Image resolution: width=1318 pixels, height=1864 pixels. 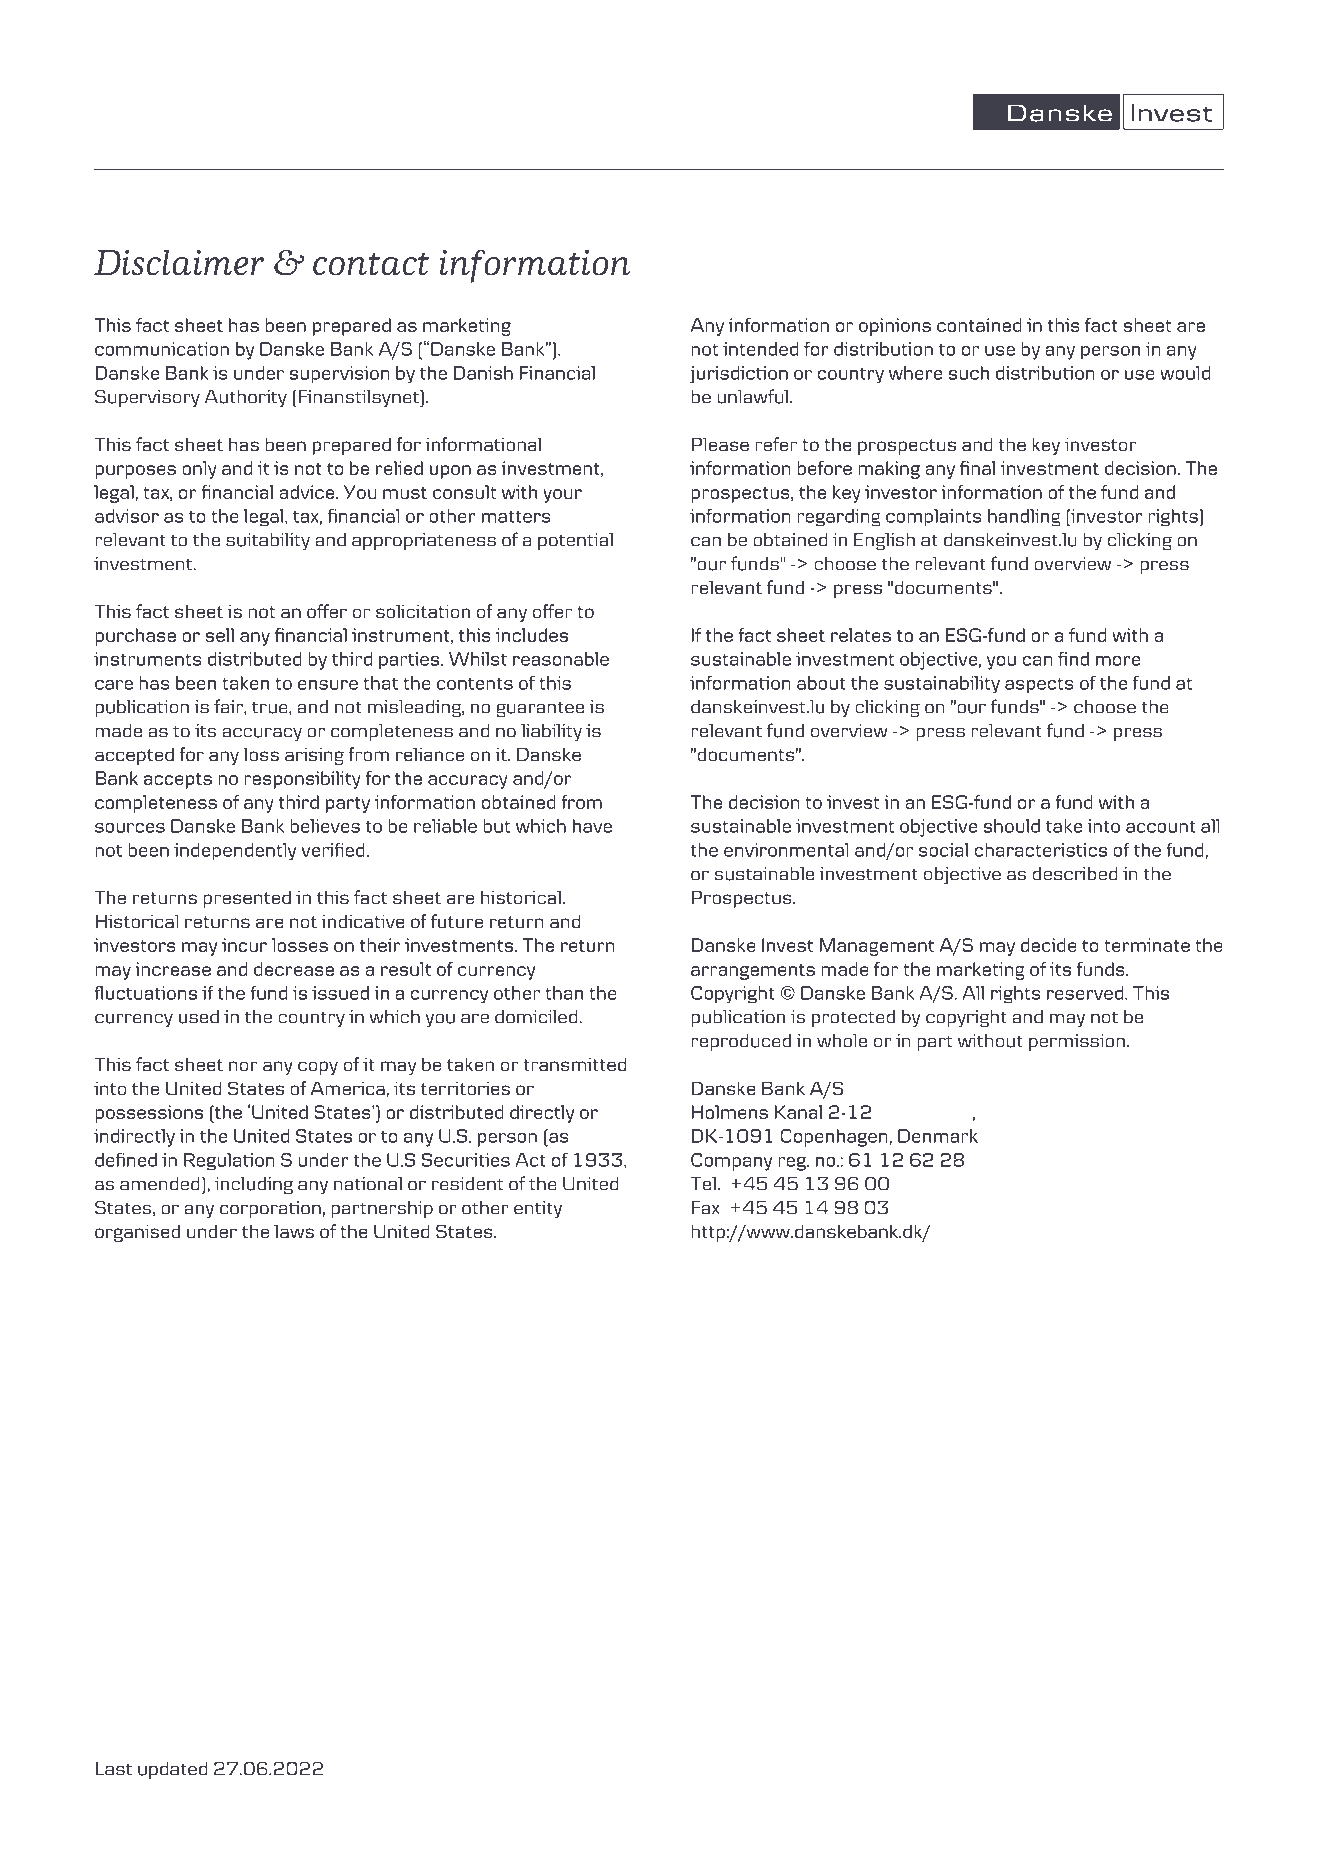 I want to click on updated, so click(x=172, y=1770).
